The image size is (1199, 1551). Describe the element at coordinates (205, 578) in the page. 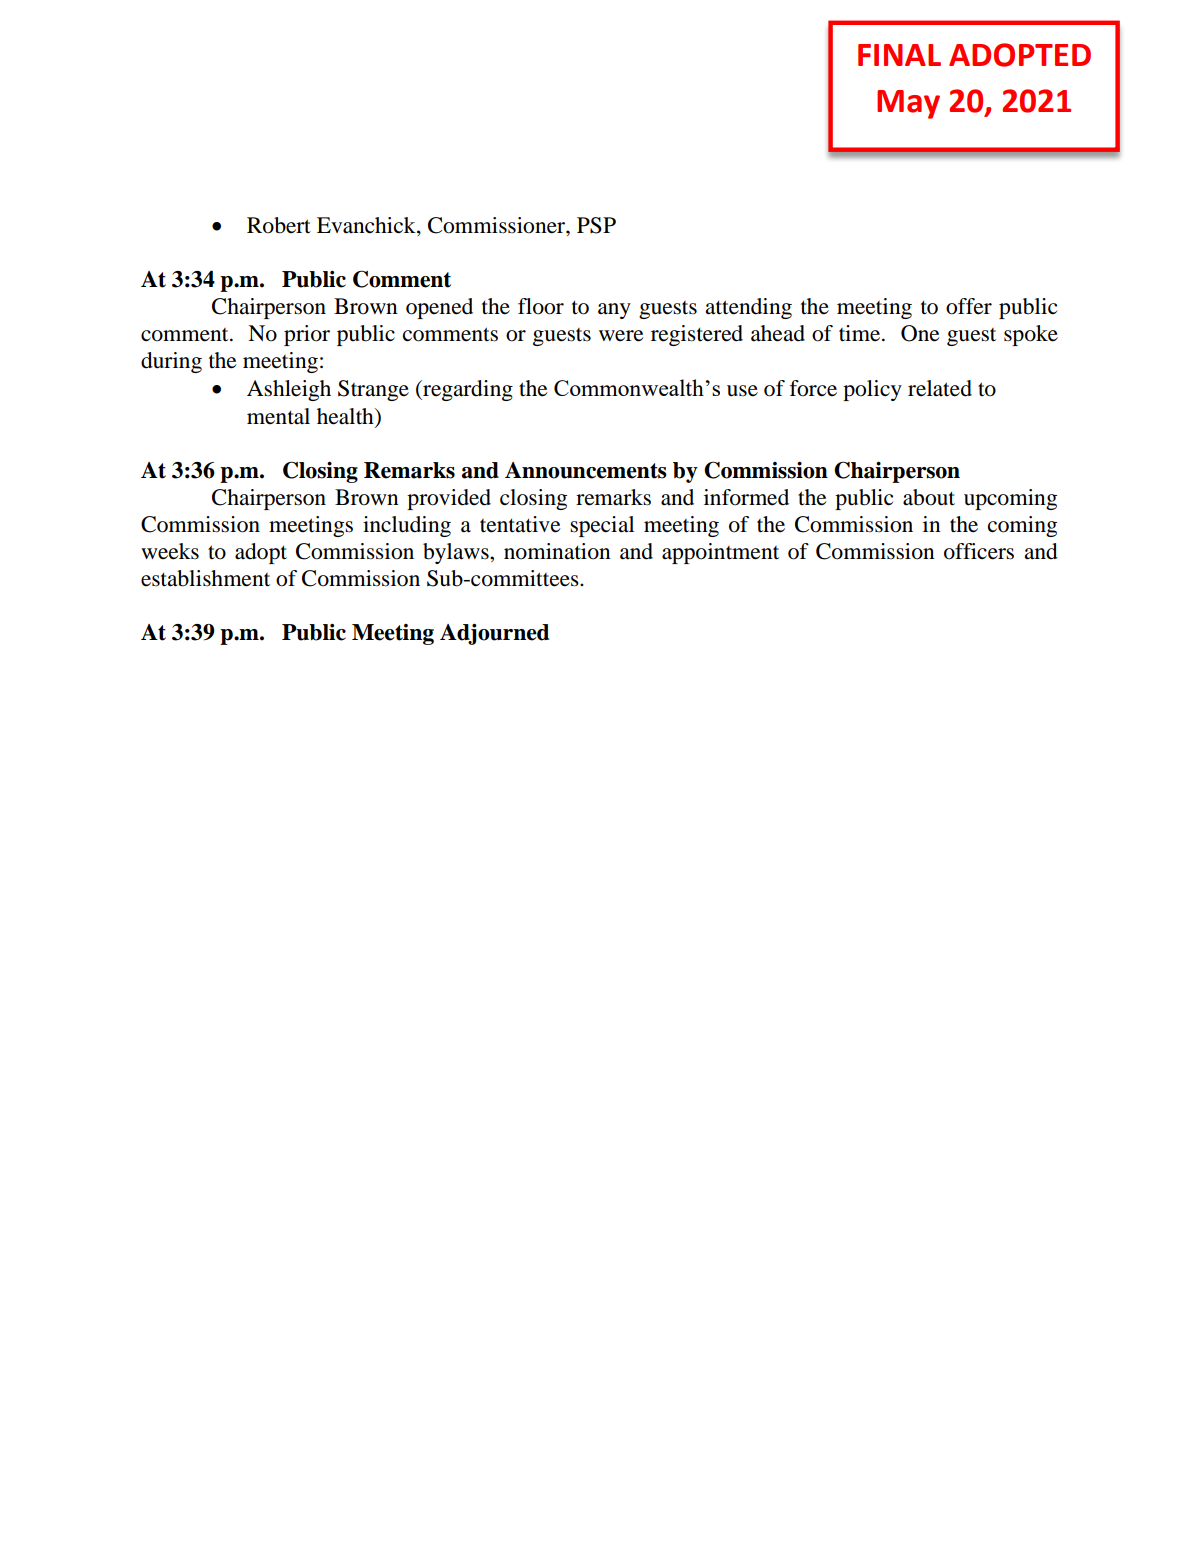

I see `establishment` at that location.
